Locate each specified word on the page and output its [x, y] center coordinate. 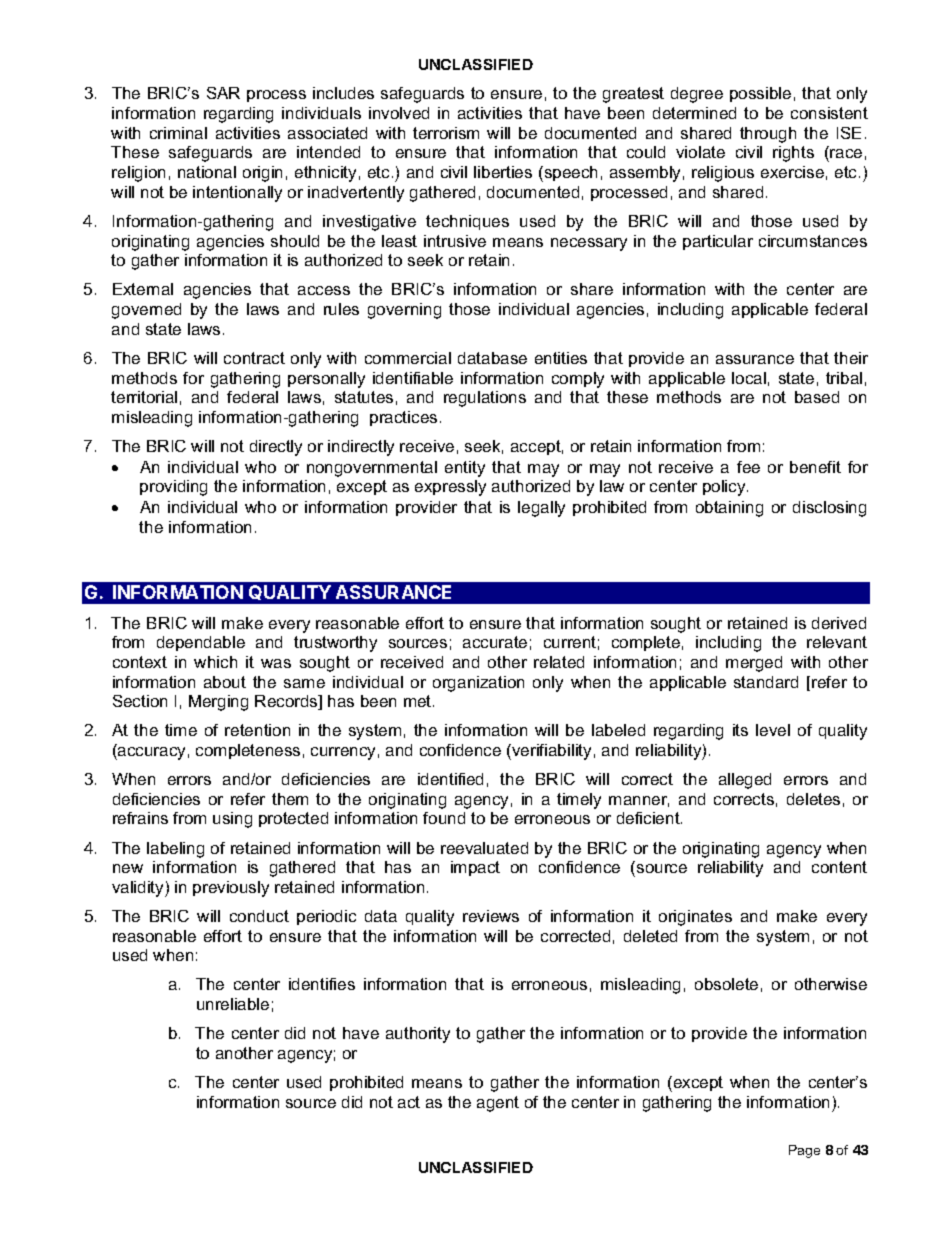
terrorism [446, 133]
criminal [178, 133]
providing [173, 488]
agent [498, 1104]
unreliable [233, 1004]
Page [804, 1151]
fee [748, 467]
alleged [745, 781]
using [232, 820]
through [768, 135]
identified [450, 779]
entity [465, 469]
